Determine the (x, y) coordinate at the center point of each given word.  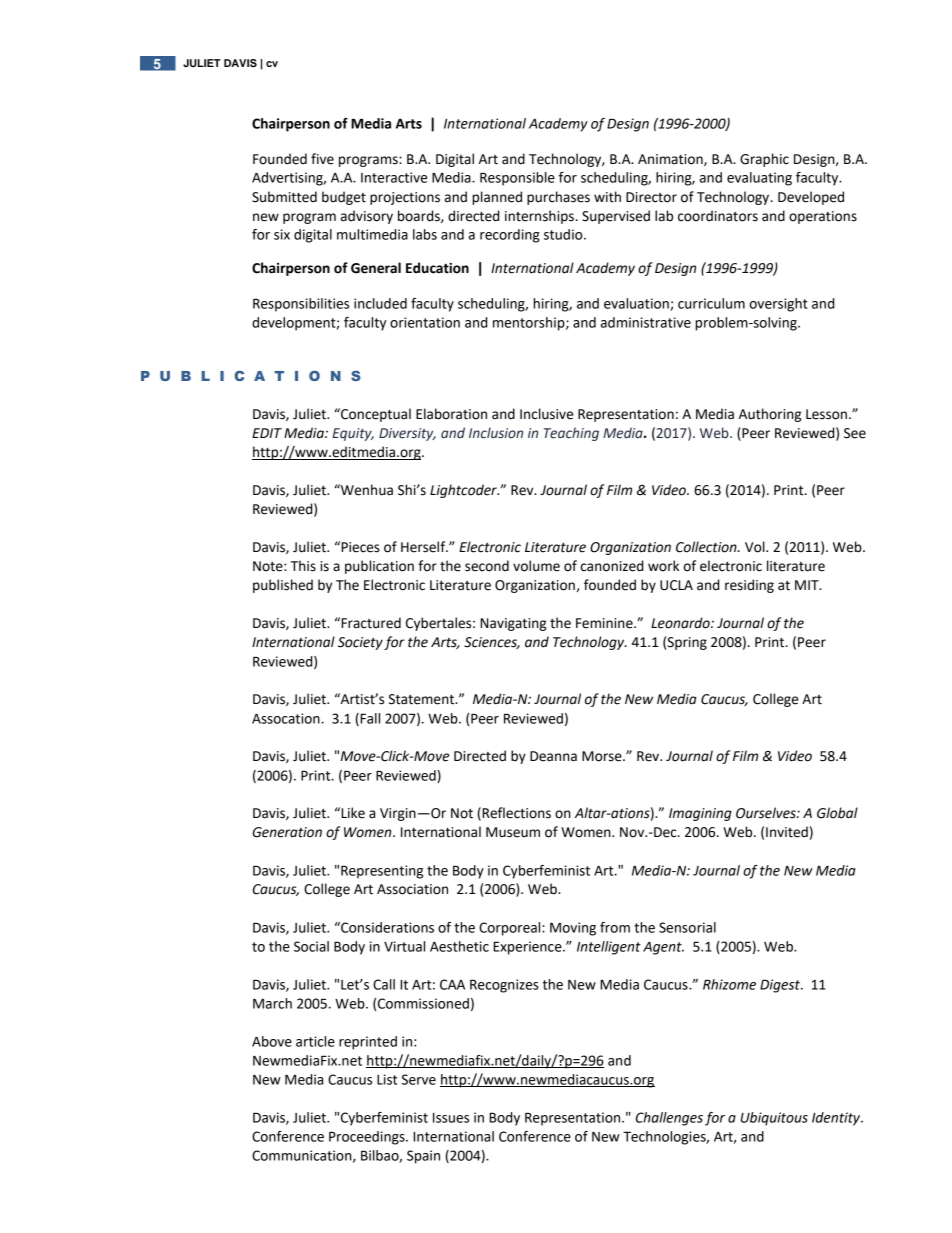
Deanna (553, 756)
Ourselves (767, 813)
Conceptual (375, 415)
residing (749, 586)
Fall (369, 719)
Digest (781, 986)
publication (379, 567)
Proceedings (368, 1138)
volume (536, 566)
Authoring (770, 415)
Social (311, 946)
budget (344, 198)
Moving (573, 929)
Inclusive (546, 414)
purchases (558, 198)
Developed (811, 198)
